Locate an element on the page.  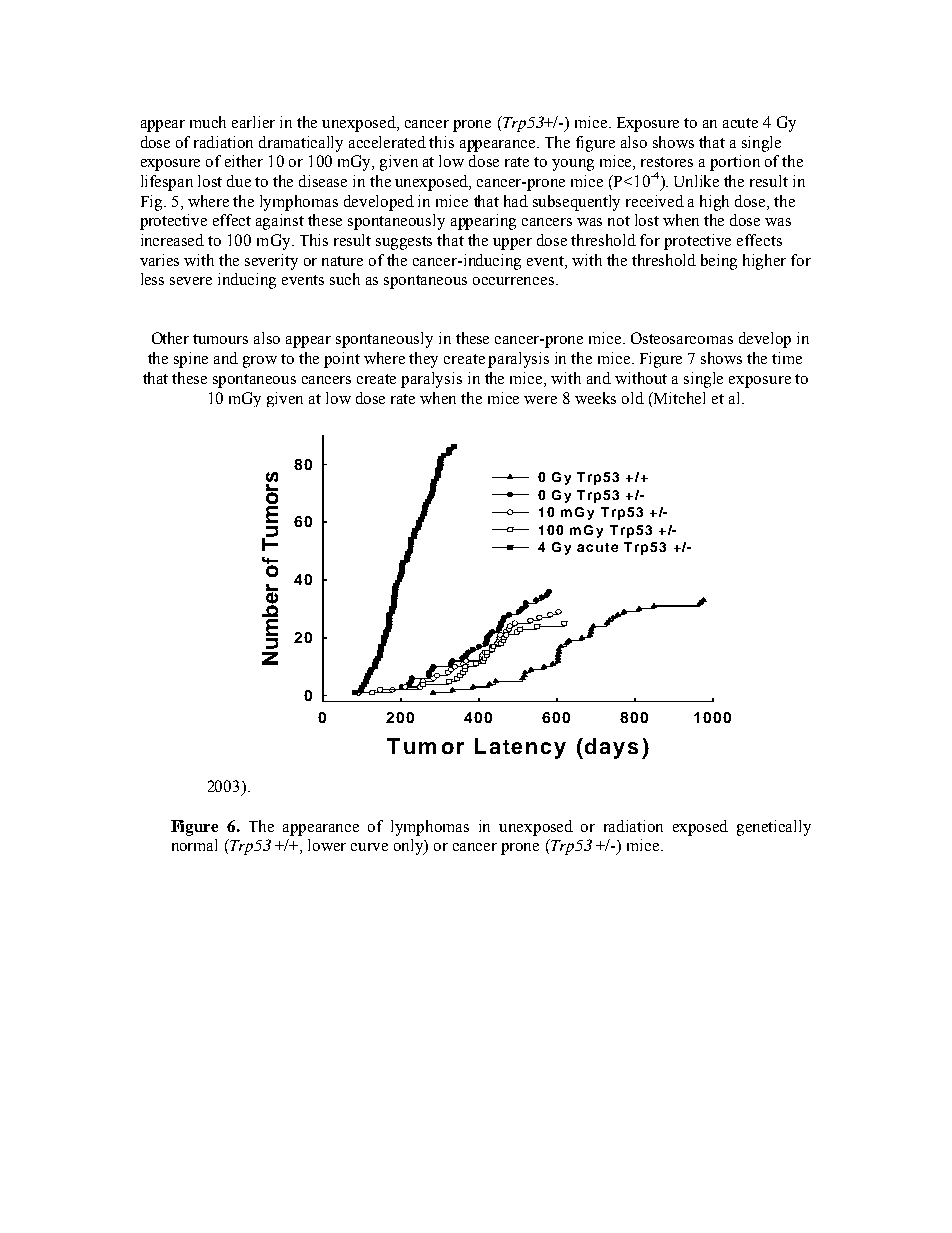
spine is located at coordinates (191, 360).
